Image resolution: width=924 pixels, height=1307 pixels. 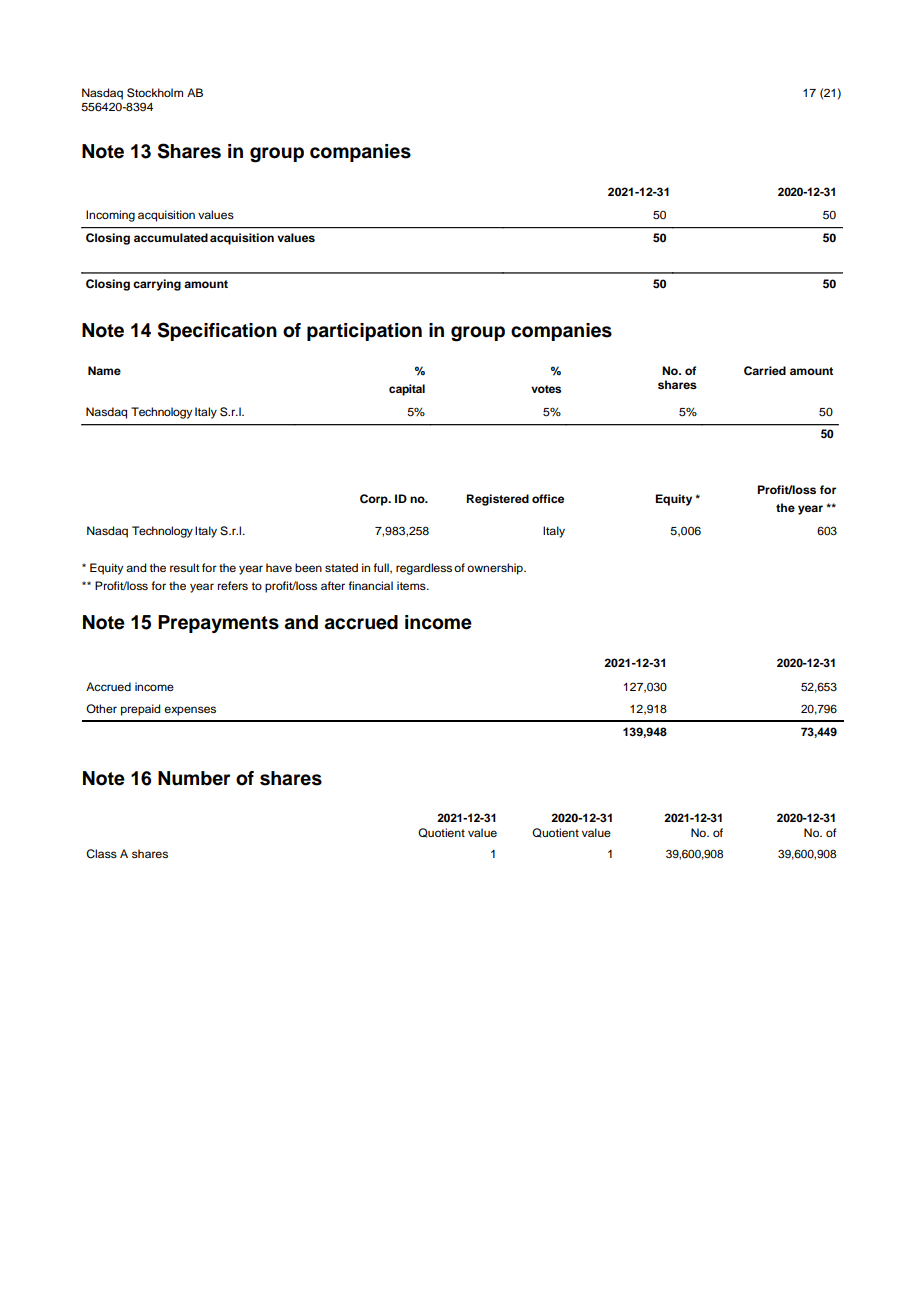 What do you see at coordinates (765, 371) in the screenshot?
I see `Carried` at bounding box center [765, 371].
